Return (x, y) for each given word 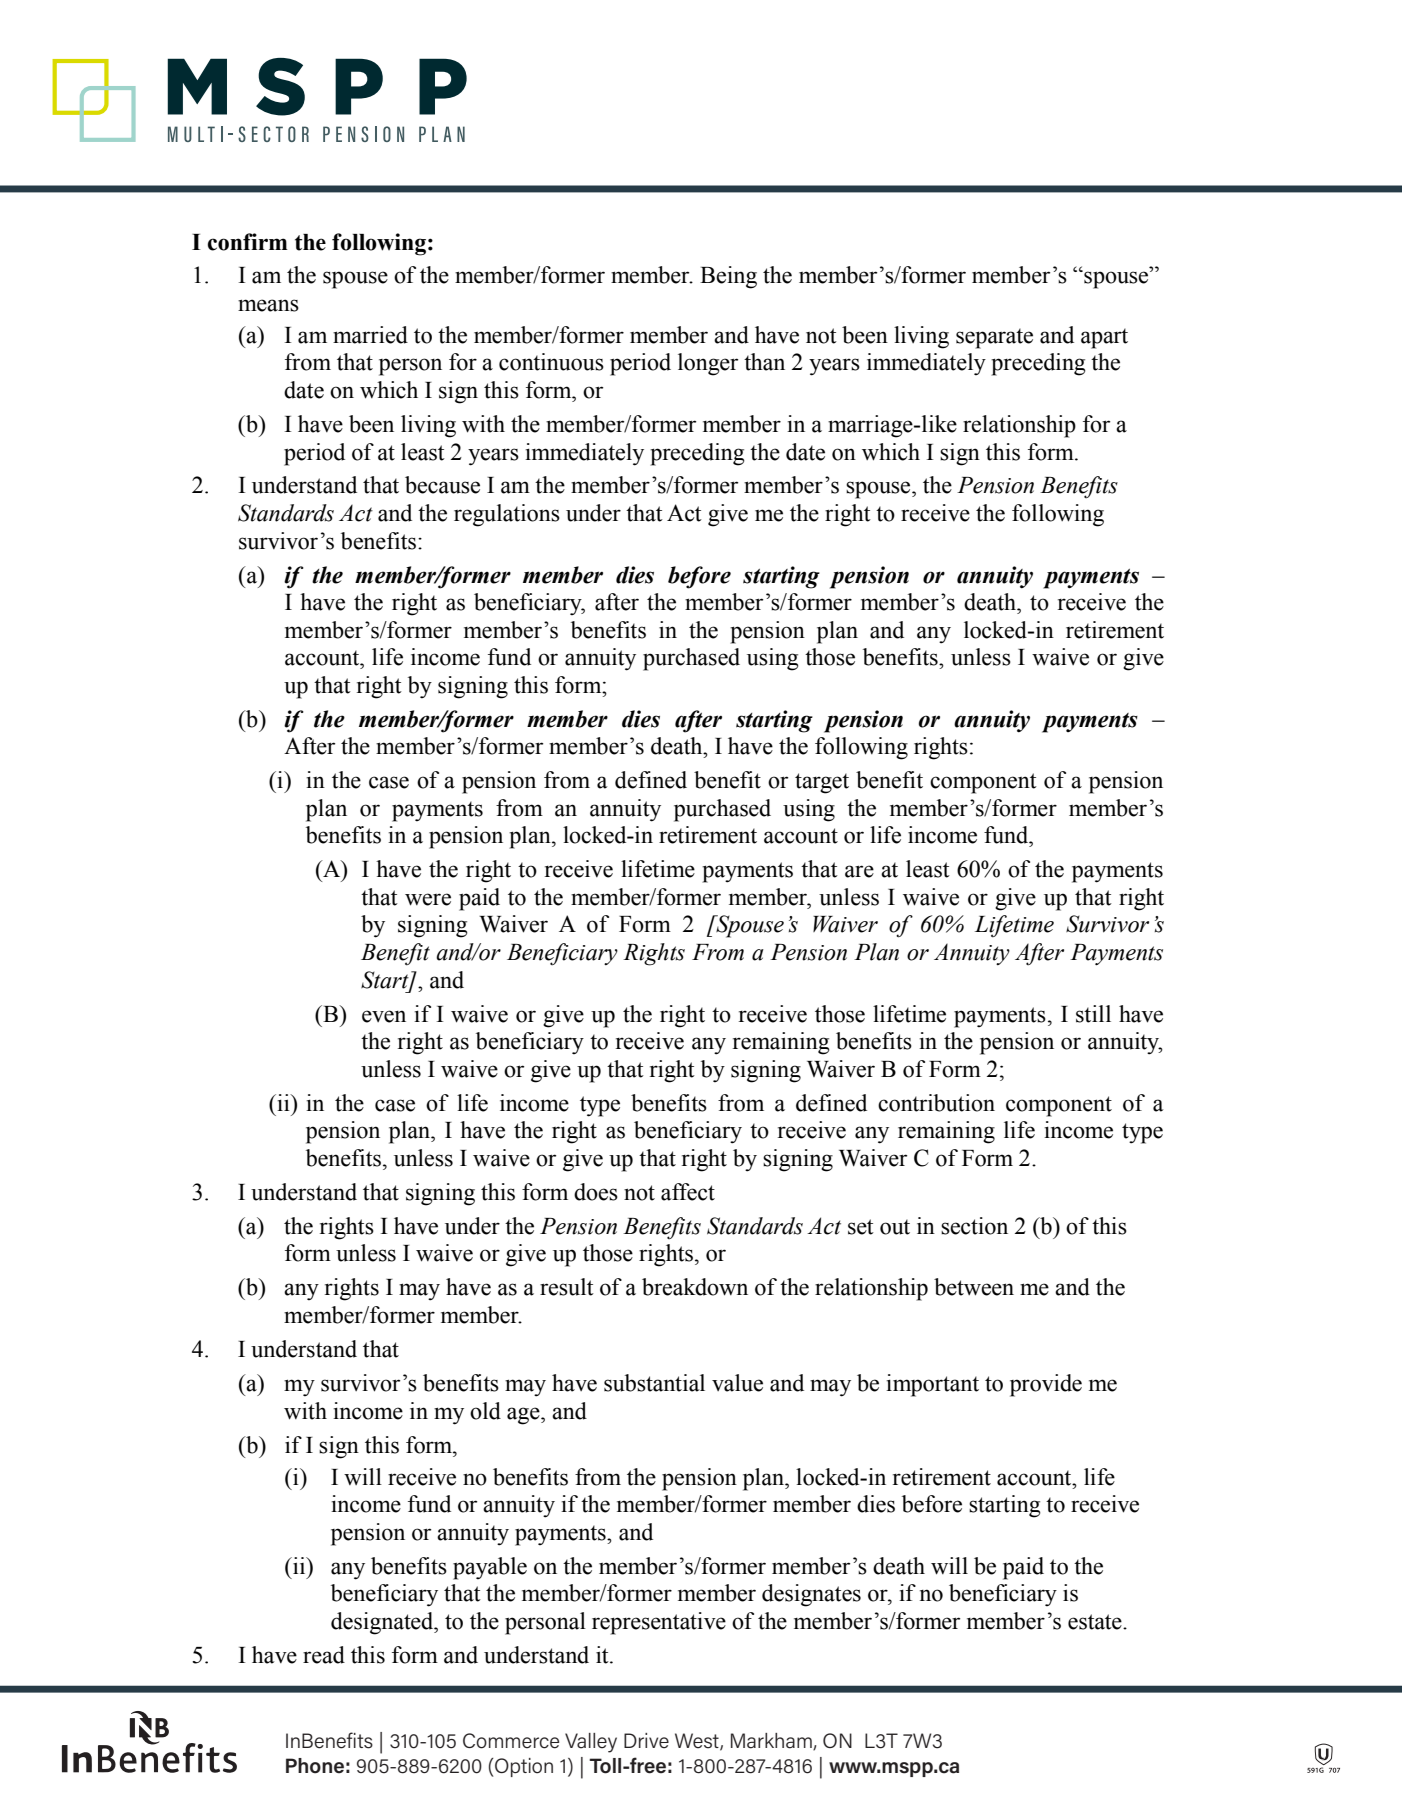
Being (728, 277)
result (567, 1287)
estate (1096, 1622)
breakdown (695, 1287)
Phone (315, 1766)
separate (994, 338)
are (859, 871)
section (974, 1226)
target (822, 783)
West (698, 1741)
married (370, 335)
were (428, 899)
